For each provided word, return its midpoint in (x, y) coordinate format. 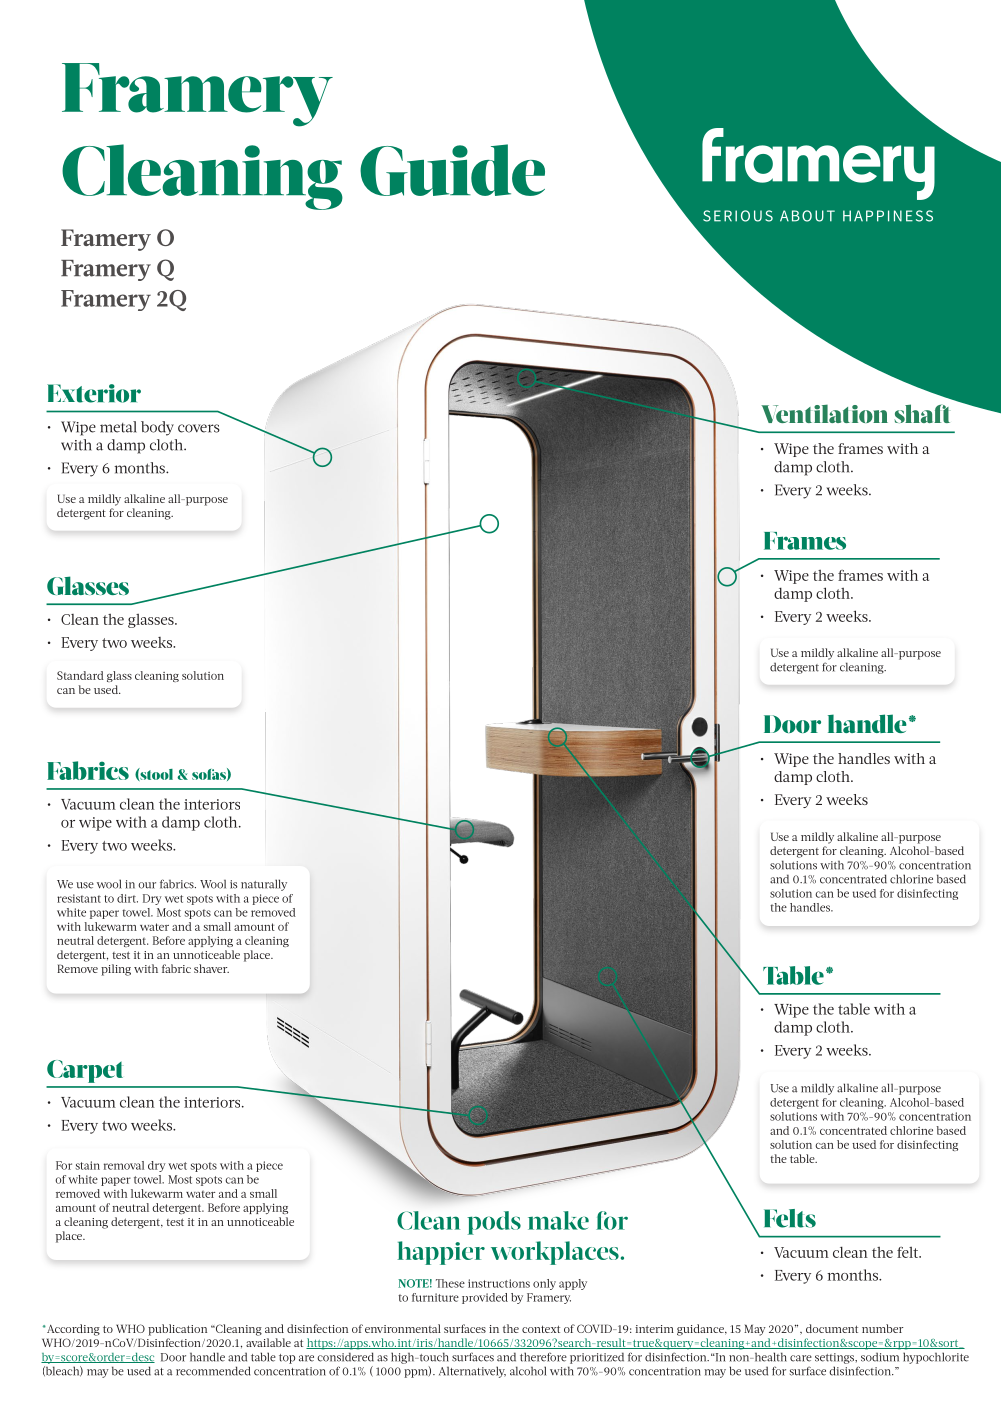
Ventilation (824, 413)
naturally (264, 885)
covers (199, 428)
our (147, 885)
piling (116, 970)
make (558, 1220)
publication (177, 1330)
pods (494, 1223)
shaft (922, 413)
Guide (452, 170)
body (157, 428)
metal (118, 427)
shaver (211, 968)
